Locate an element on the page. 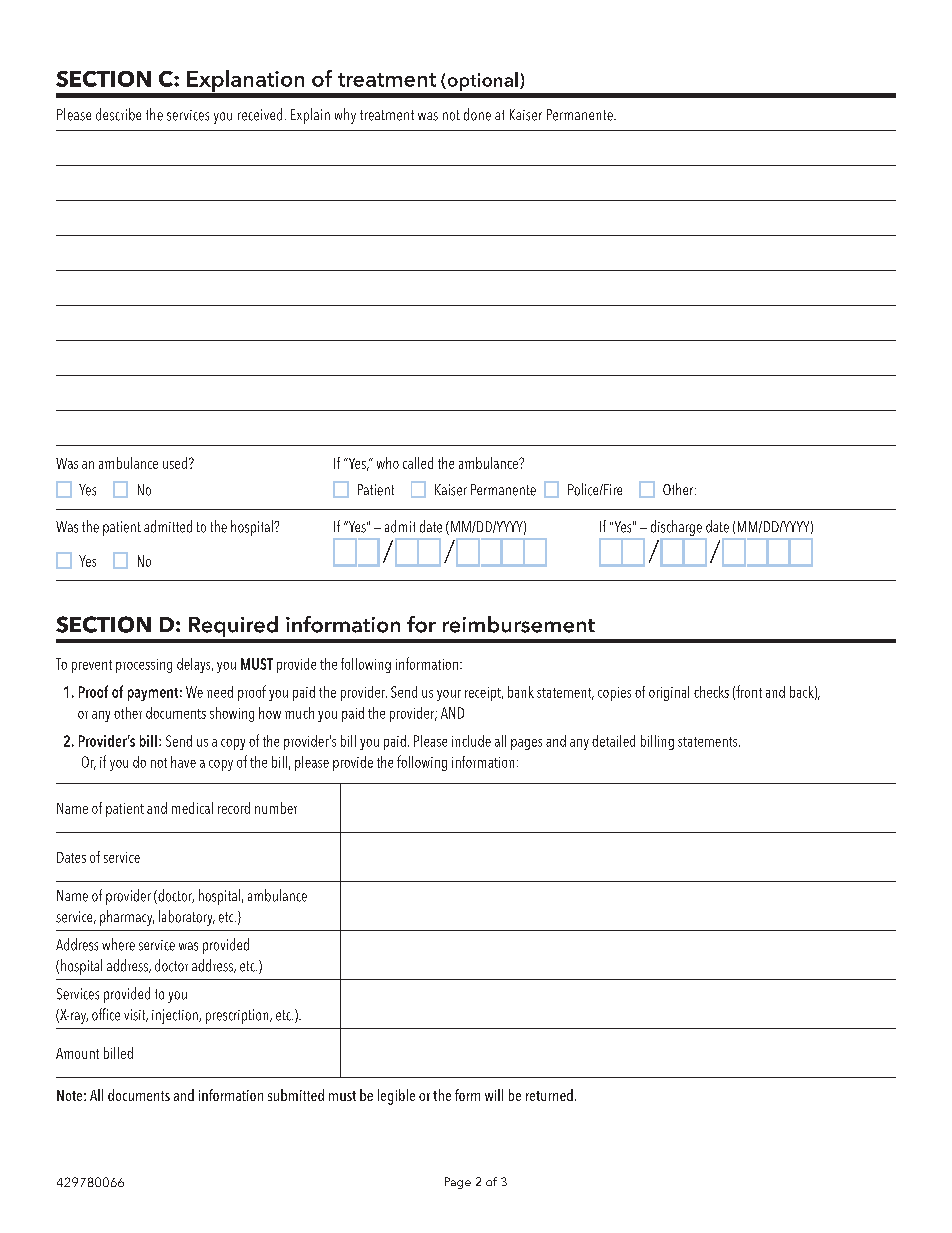 The width and height of the image is (952, 1233). describe is located at coordinates (118, 114).
